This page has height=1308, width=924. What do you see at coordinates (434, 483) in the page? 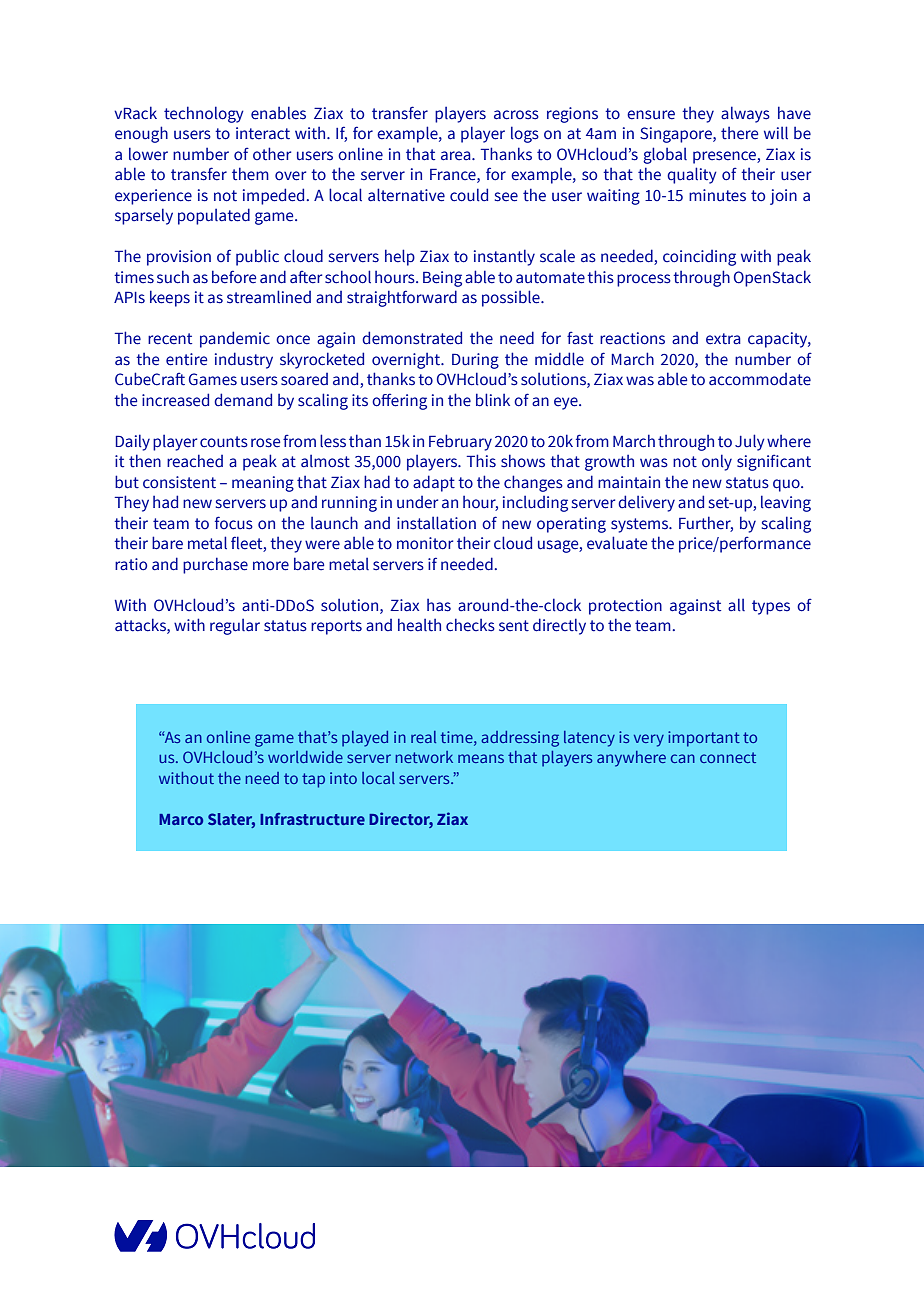
I see `adapt` at bounding box center [434, 483].
